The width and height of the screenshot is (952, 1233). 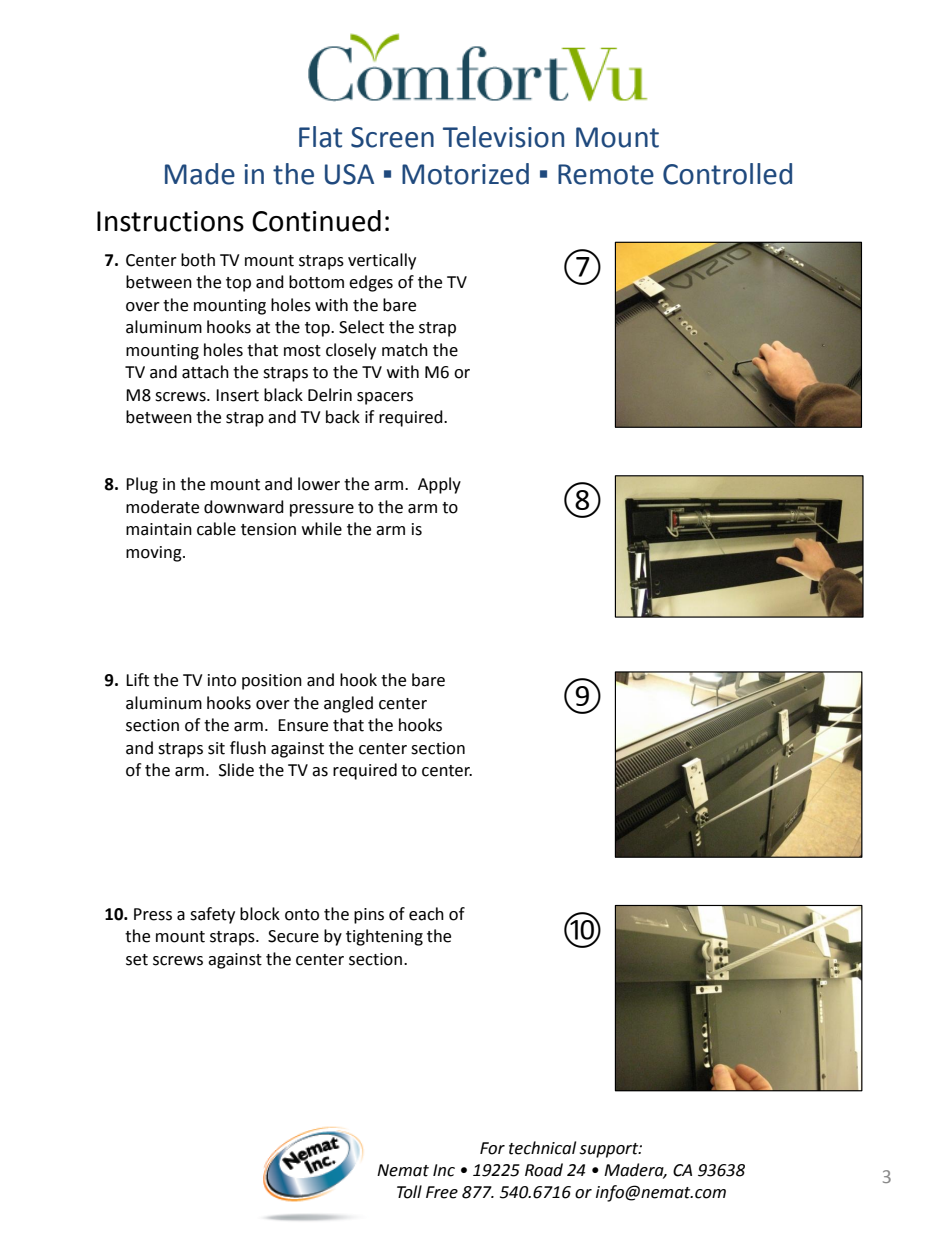 I want to click on Toll, so click(x=409, y=1192).
